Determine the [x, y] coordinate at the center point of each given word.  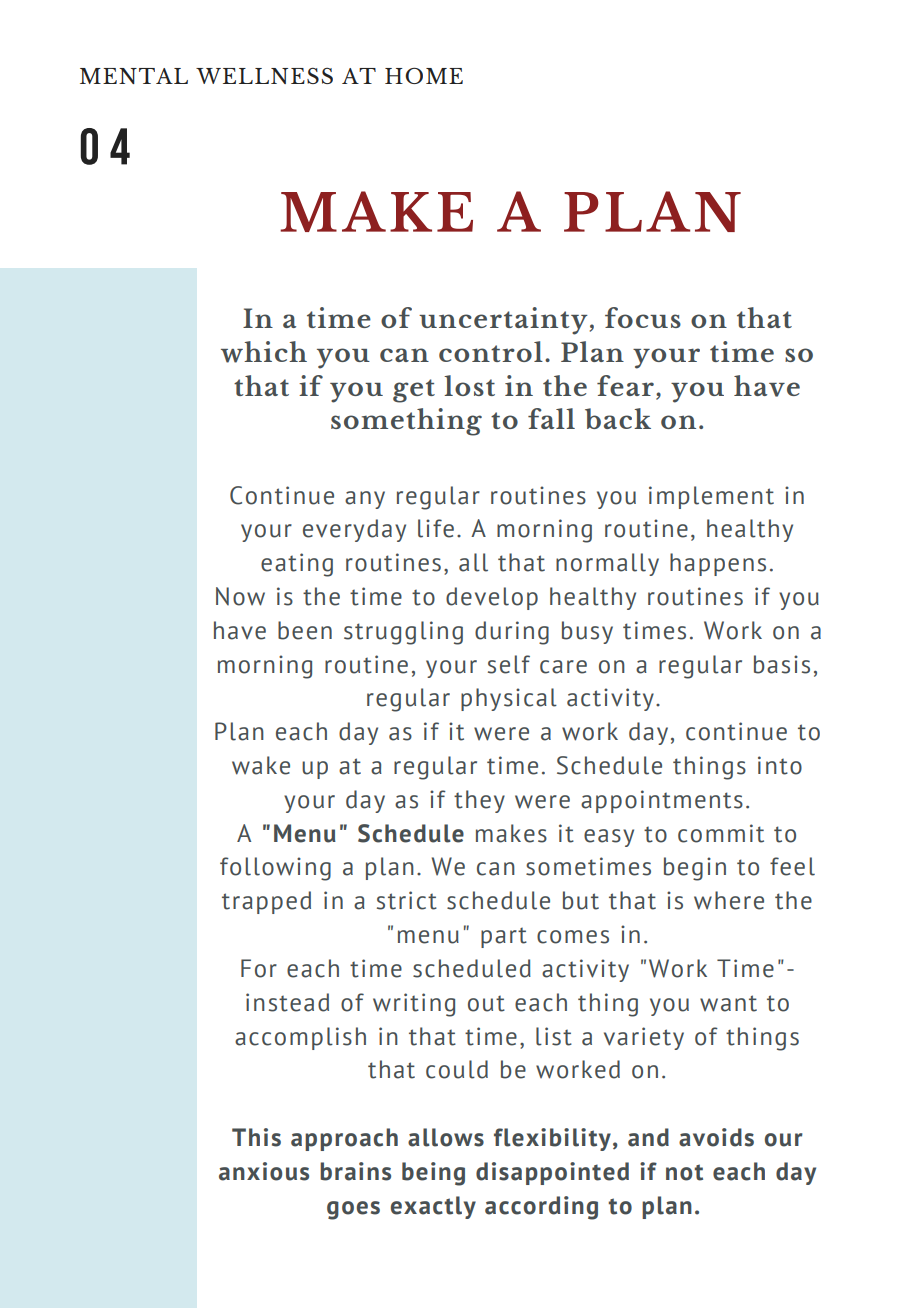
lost [469, 385]
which [264, 352]
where [729, 900]
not [684, 1172]
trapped [266, 902]
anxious [264, 1171]
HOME [424, 76]
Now [240, 596]
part [504, 938]
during [512, 633]
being [433, 1174]
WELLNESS [264, 76]
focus [643, 317]
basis [782, 664]
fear [625, 385]
